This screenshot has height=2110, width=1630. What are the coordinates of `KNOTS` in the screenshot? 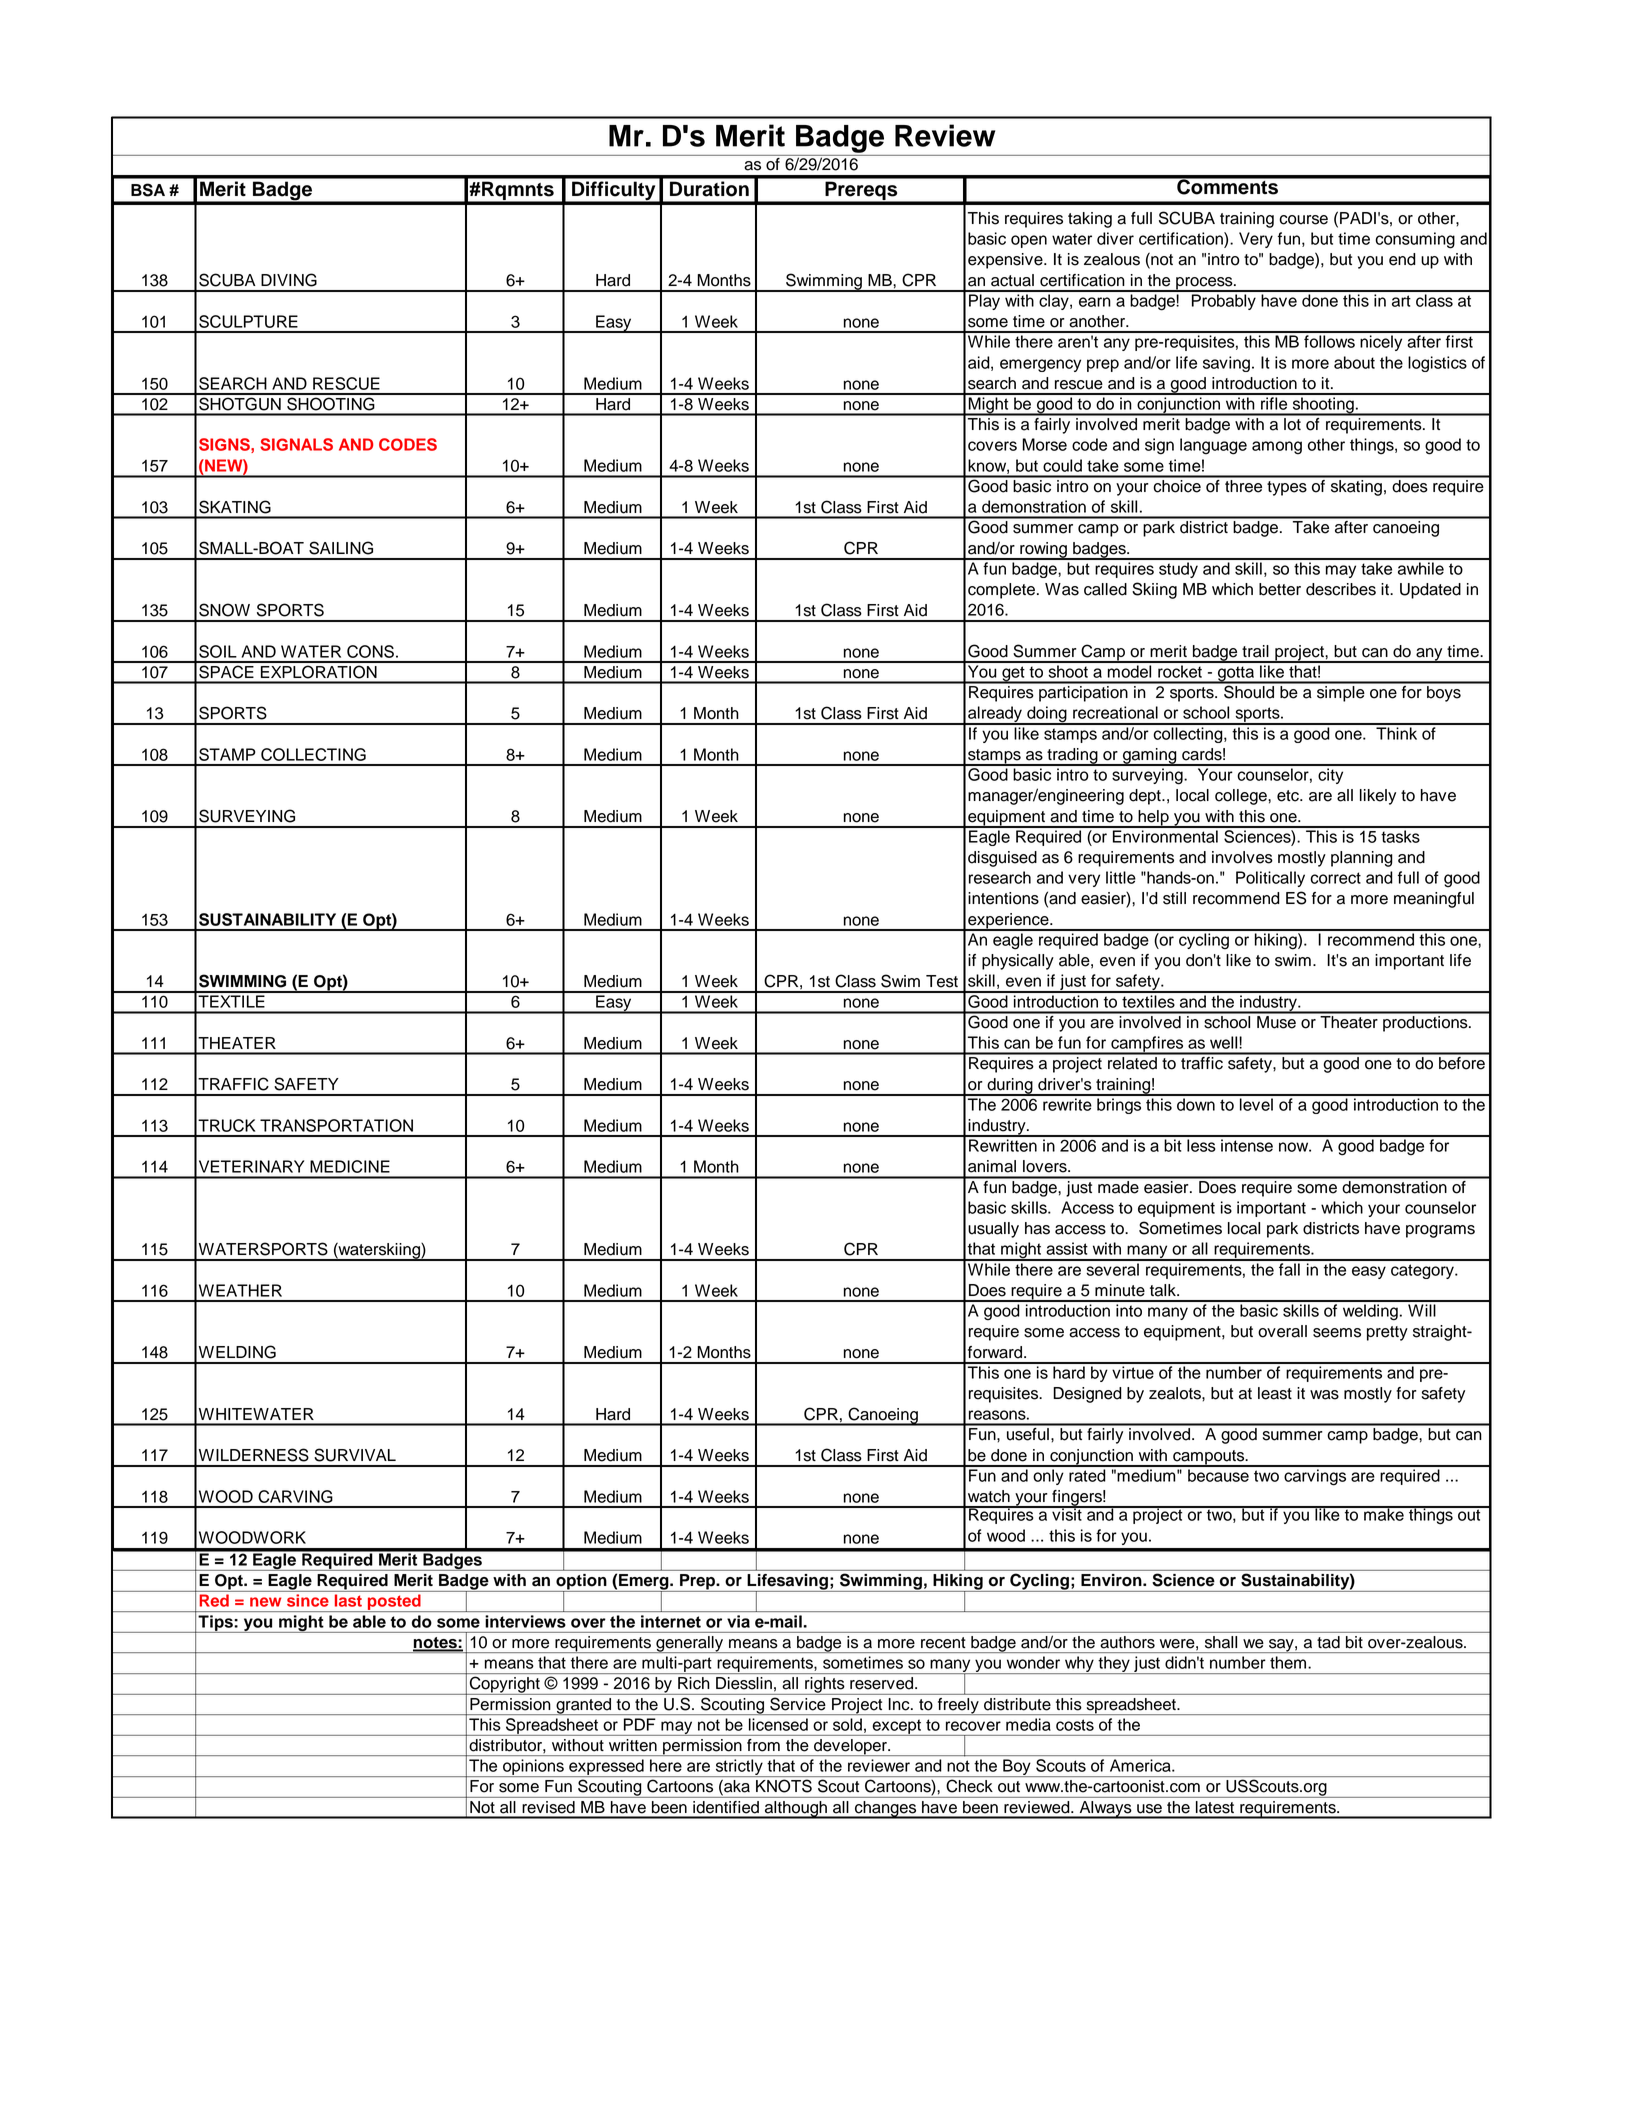 It's located at (784, 1786).
